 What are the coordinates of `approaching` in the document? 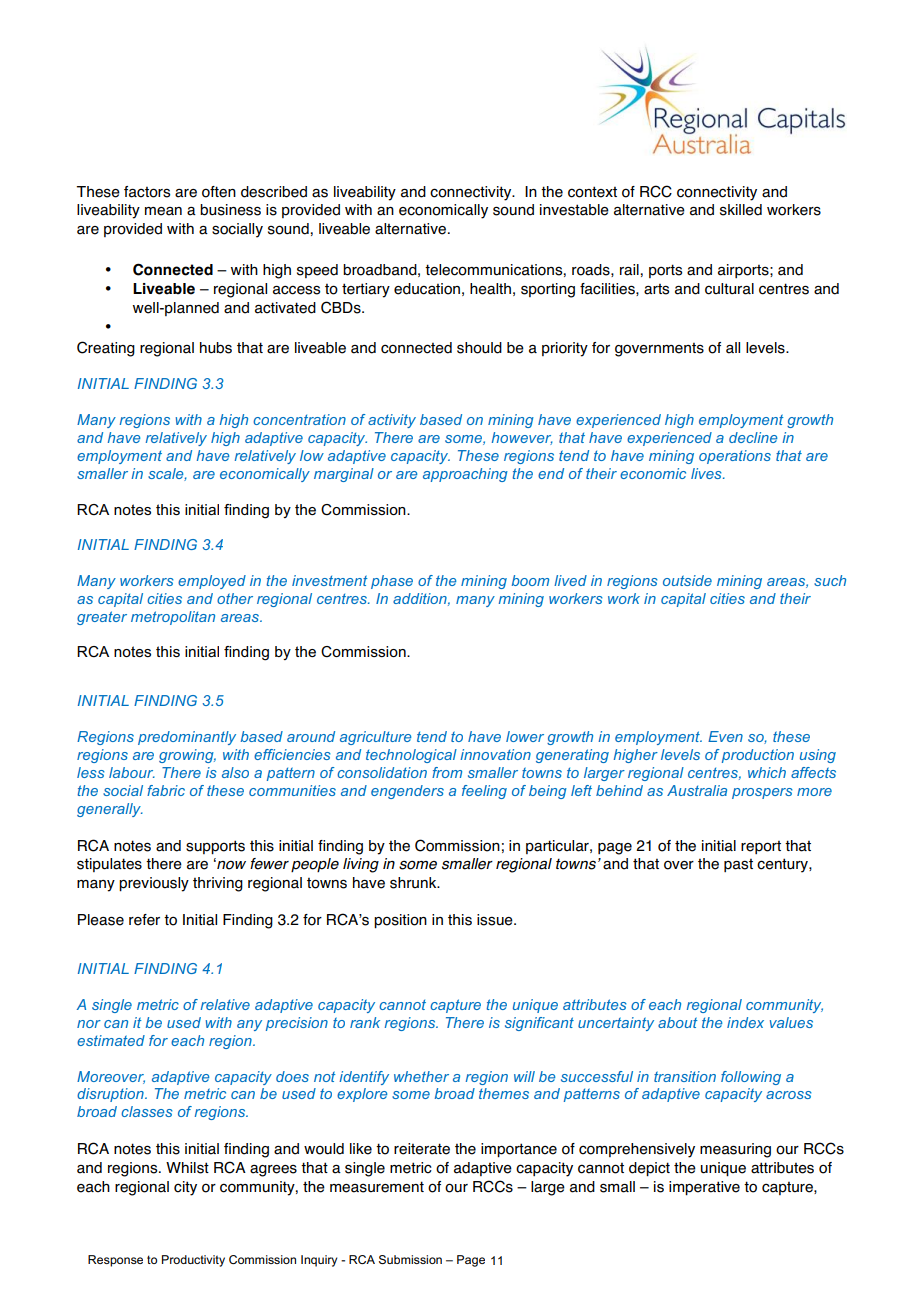 It's located at (465, 475).
